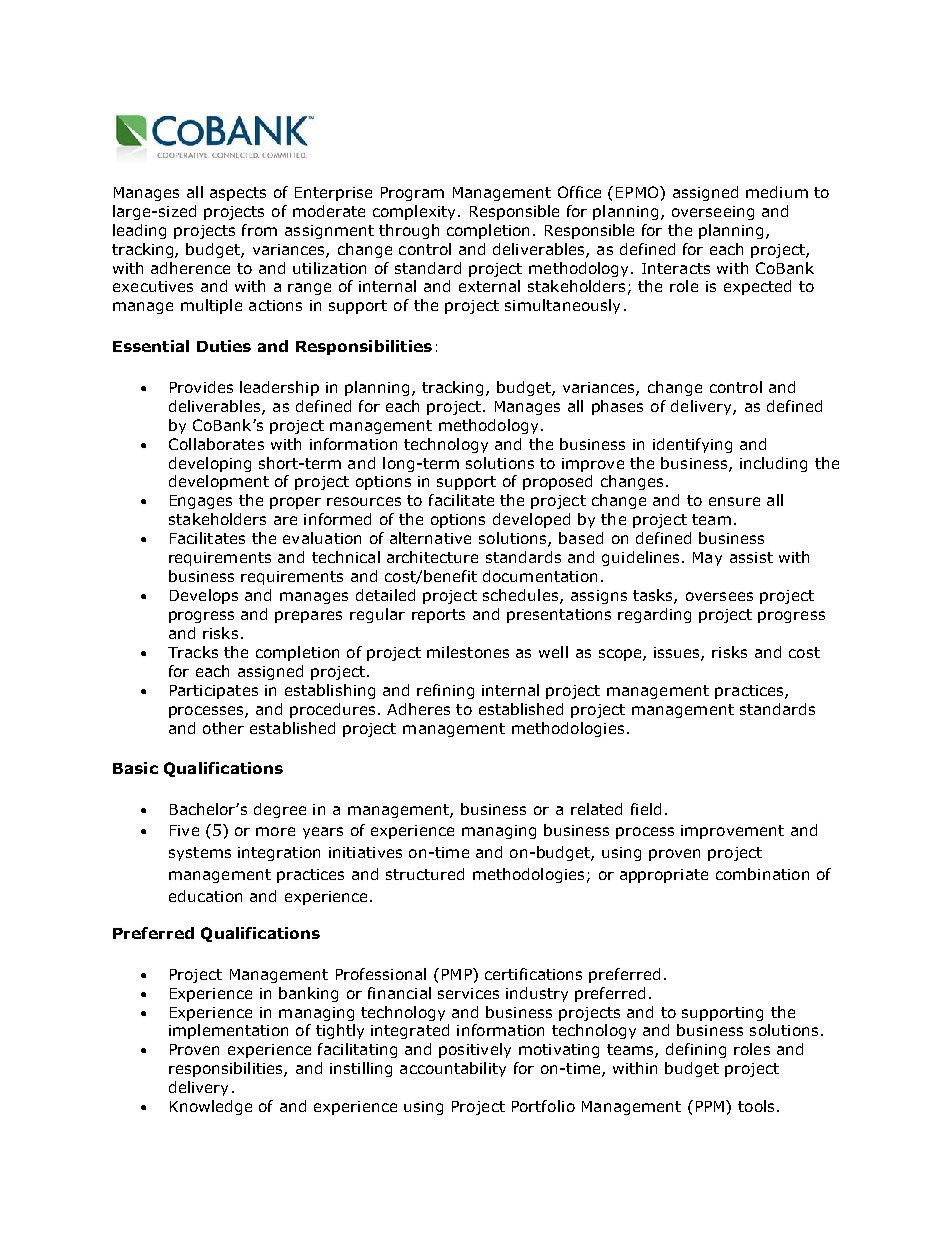  What do you see at coordinates (184, 830) in the screenshot?
I see `Five` at bounding box center [184, 830].
